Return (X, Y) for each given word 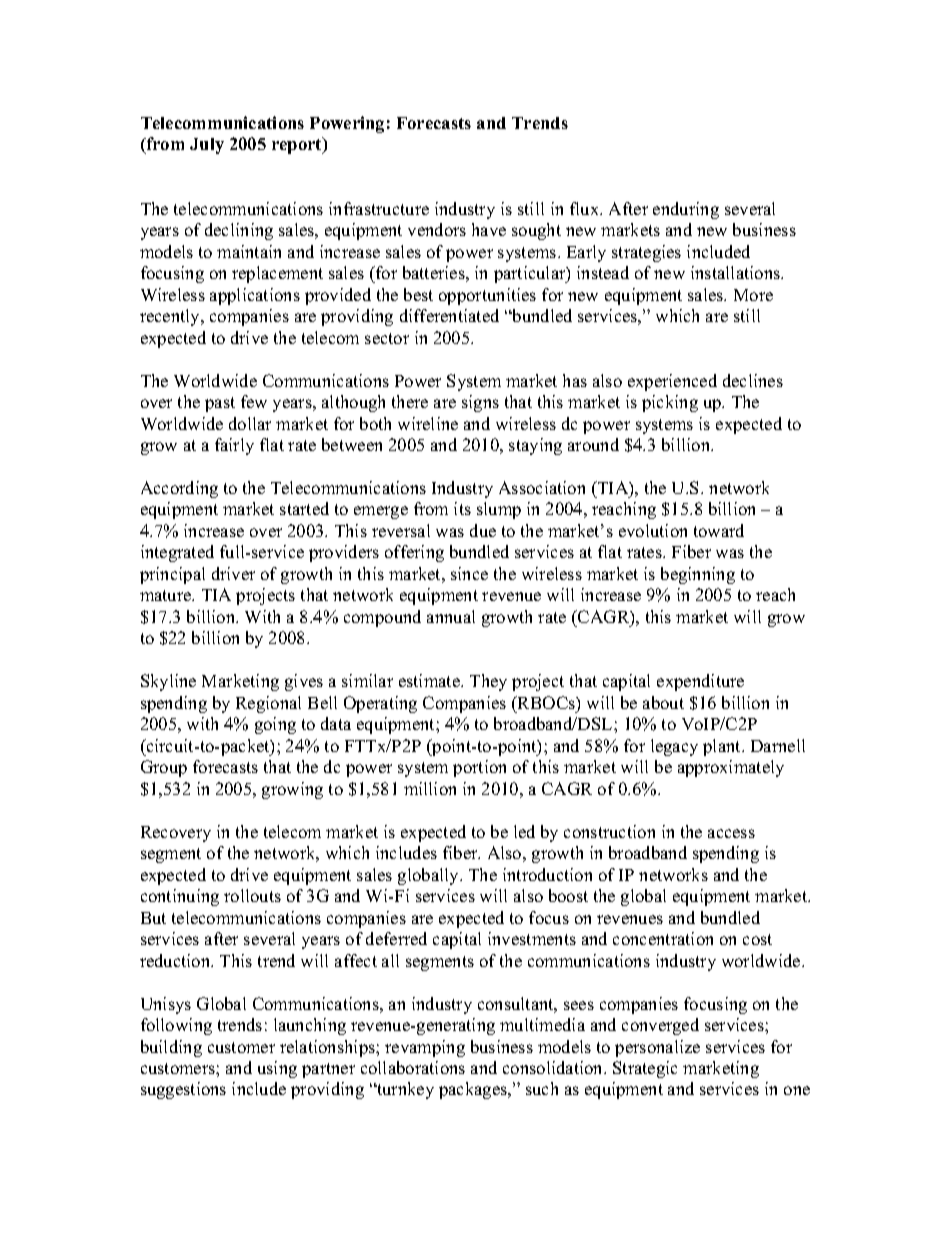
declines (753, 380)
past (220, 404)
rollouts (252, 895)
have (489, 229)
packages (474, 1090)
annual (451, 616)
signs (480, 403)
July (207, 146)
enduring (686, 210)
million (430, 788)
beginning (698, 575)
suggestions (183, 1090)
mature (167, 595)
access (731, 833)
